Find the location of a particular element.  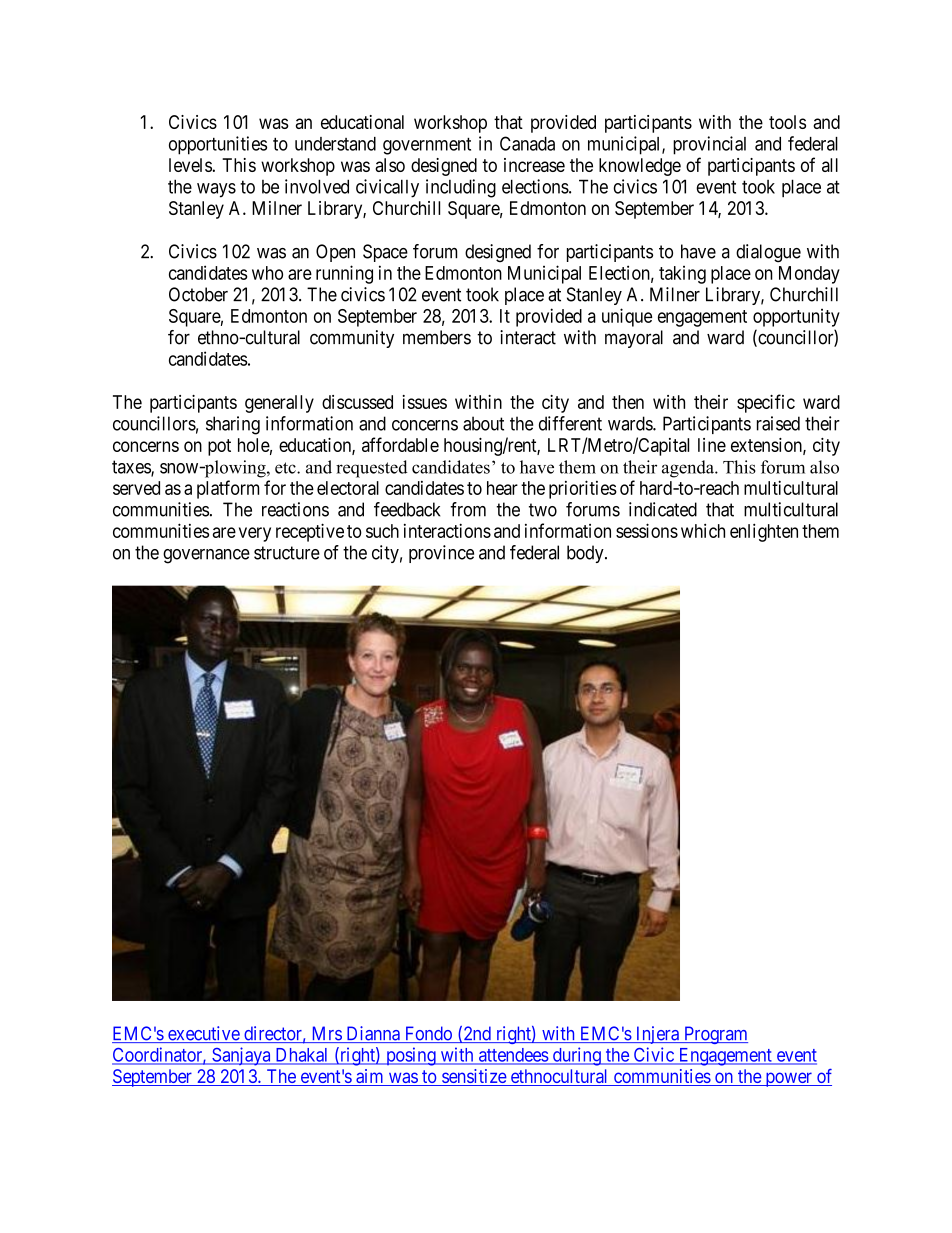

government is located at coordinates (427, 146).
